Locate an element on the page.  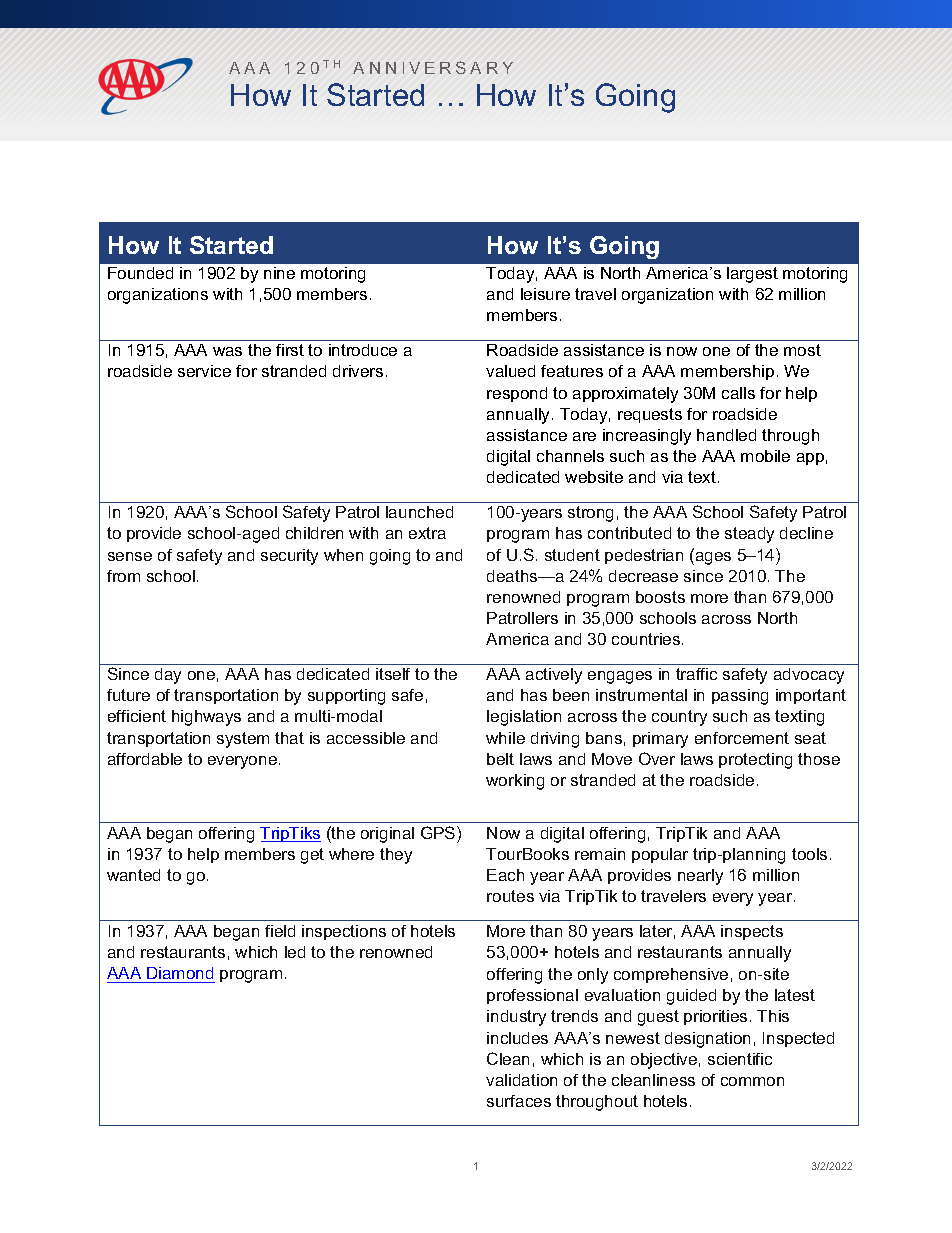
field is located at coordinates (280, 931).
